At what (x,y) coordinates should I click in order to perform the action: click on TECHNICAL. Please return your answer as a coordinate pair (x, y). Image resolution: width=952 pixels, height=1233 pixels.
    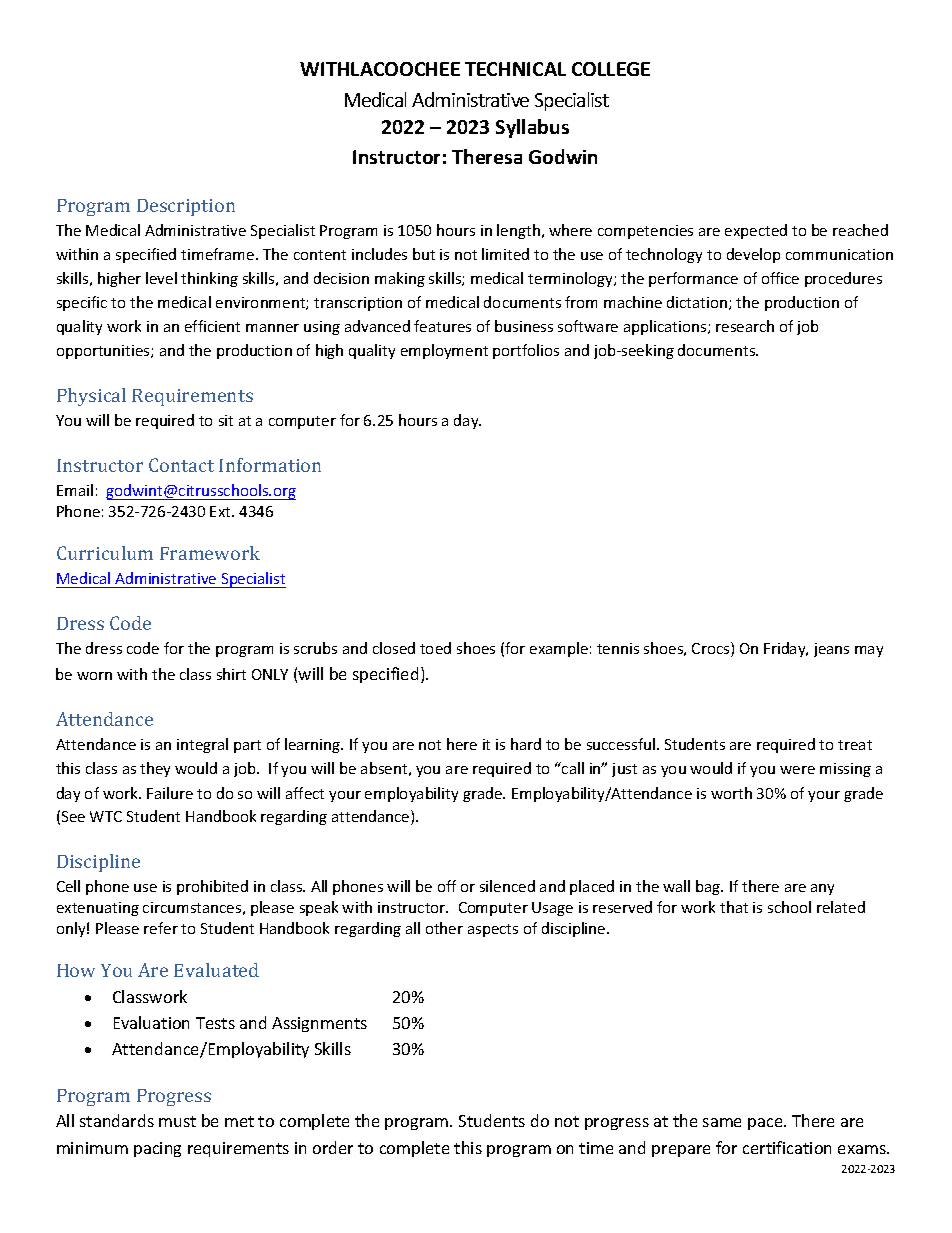
    Looking at the image, I should click on (515, 69).
